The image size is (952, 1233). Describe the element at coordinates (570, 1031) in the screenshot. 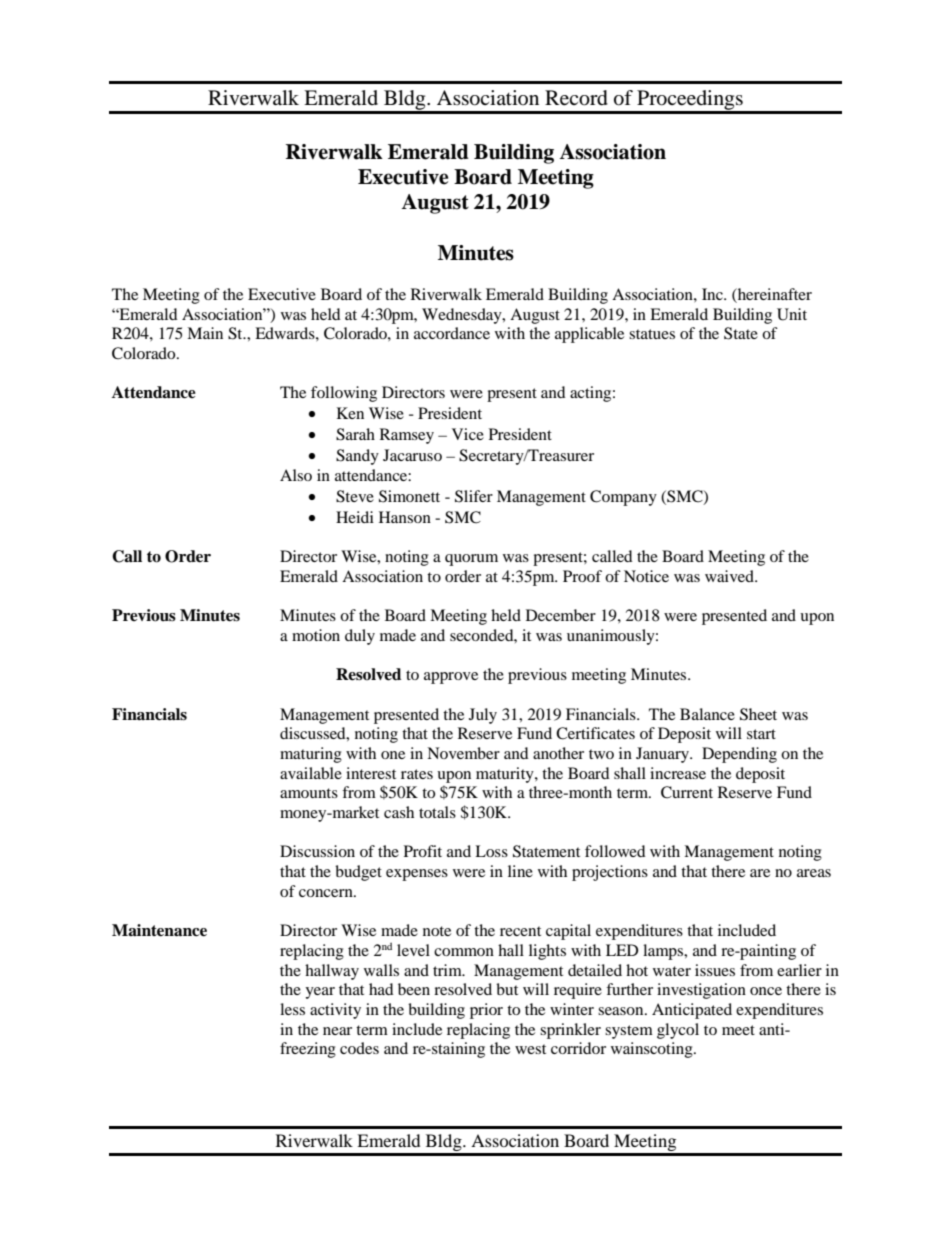

I see `sprinkler` at that location.
